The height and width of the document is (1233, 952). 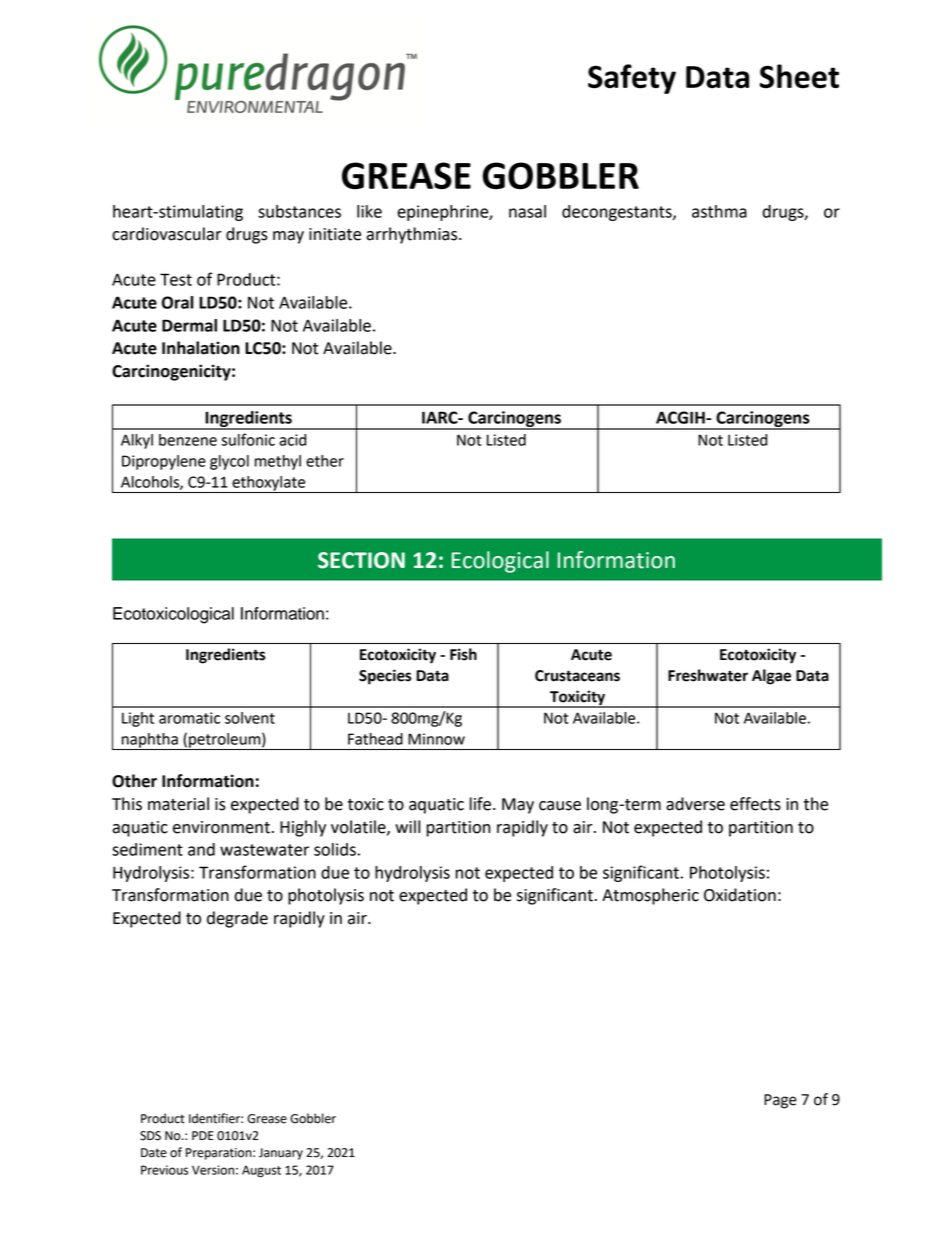 I want to click on PDE, so click(x=203, y=1135).
